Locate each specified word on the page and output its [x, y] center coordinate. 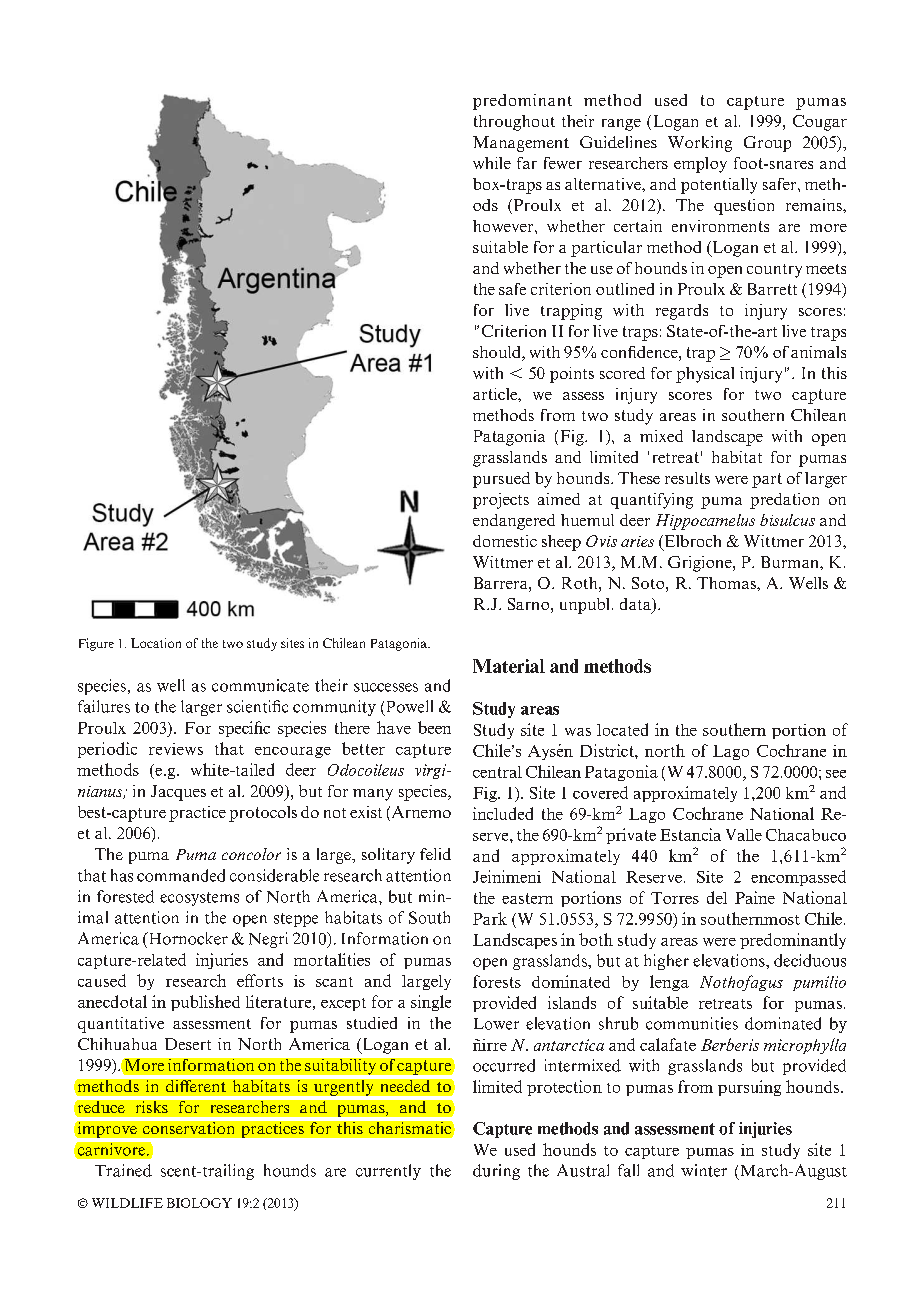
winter [704, 1170]
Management [521, 144]
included [503, 813]
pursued [501, 480]
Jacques [178, 793]
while [492, 163]
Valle [744, 835]
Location [156, 643]
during [496, 1172]
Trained [123, 1170]
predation [784, 501]
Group [767, 144]
